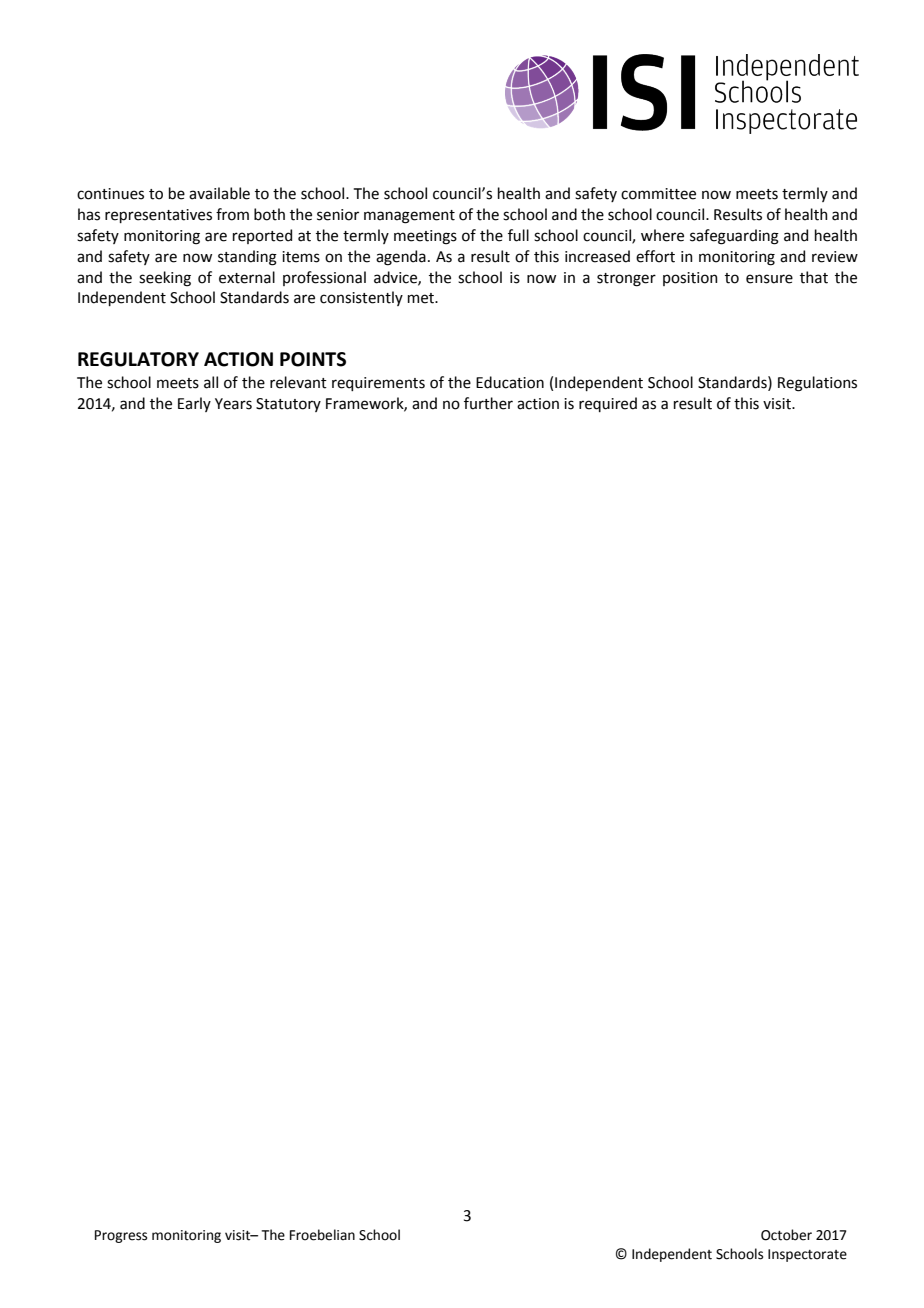  I want to click on safeguarding, so click(734, 237).
